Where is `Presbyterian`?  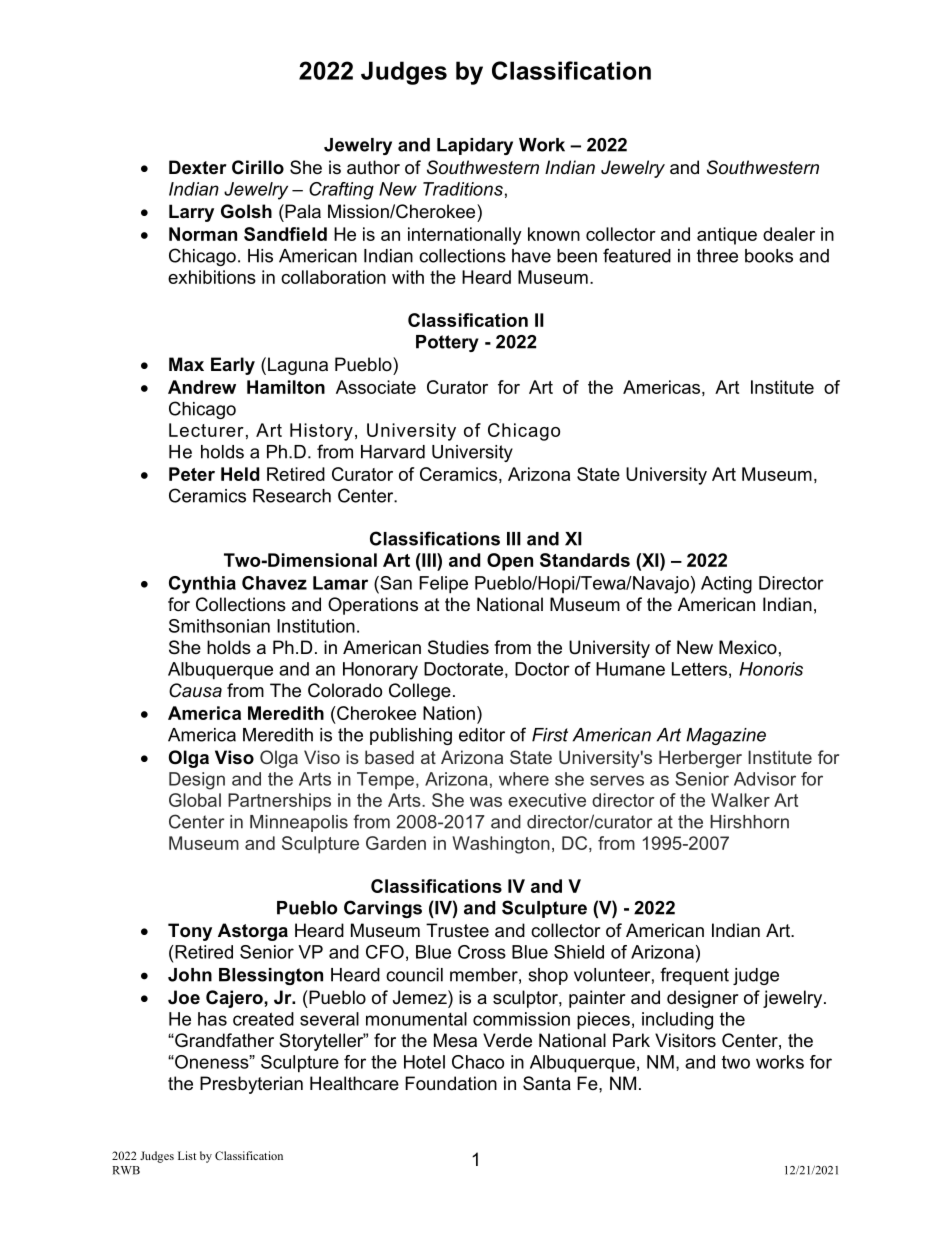
Presbyterian is located at coordinates (251, 1085).
